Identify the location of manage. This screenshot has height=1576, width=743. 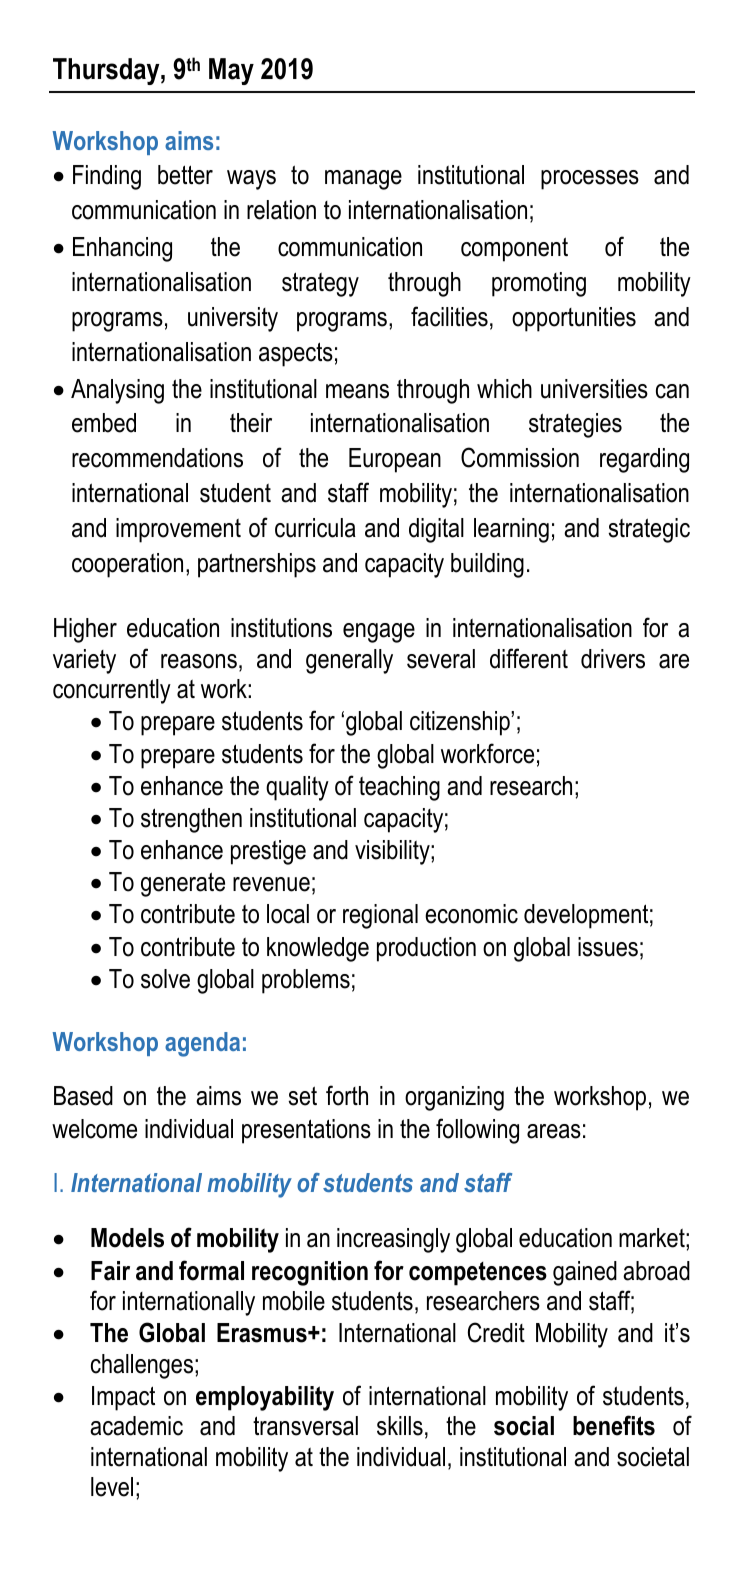
(363, 180).
